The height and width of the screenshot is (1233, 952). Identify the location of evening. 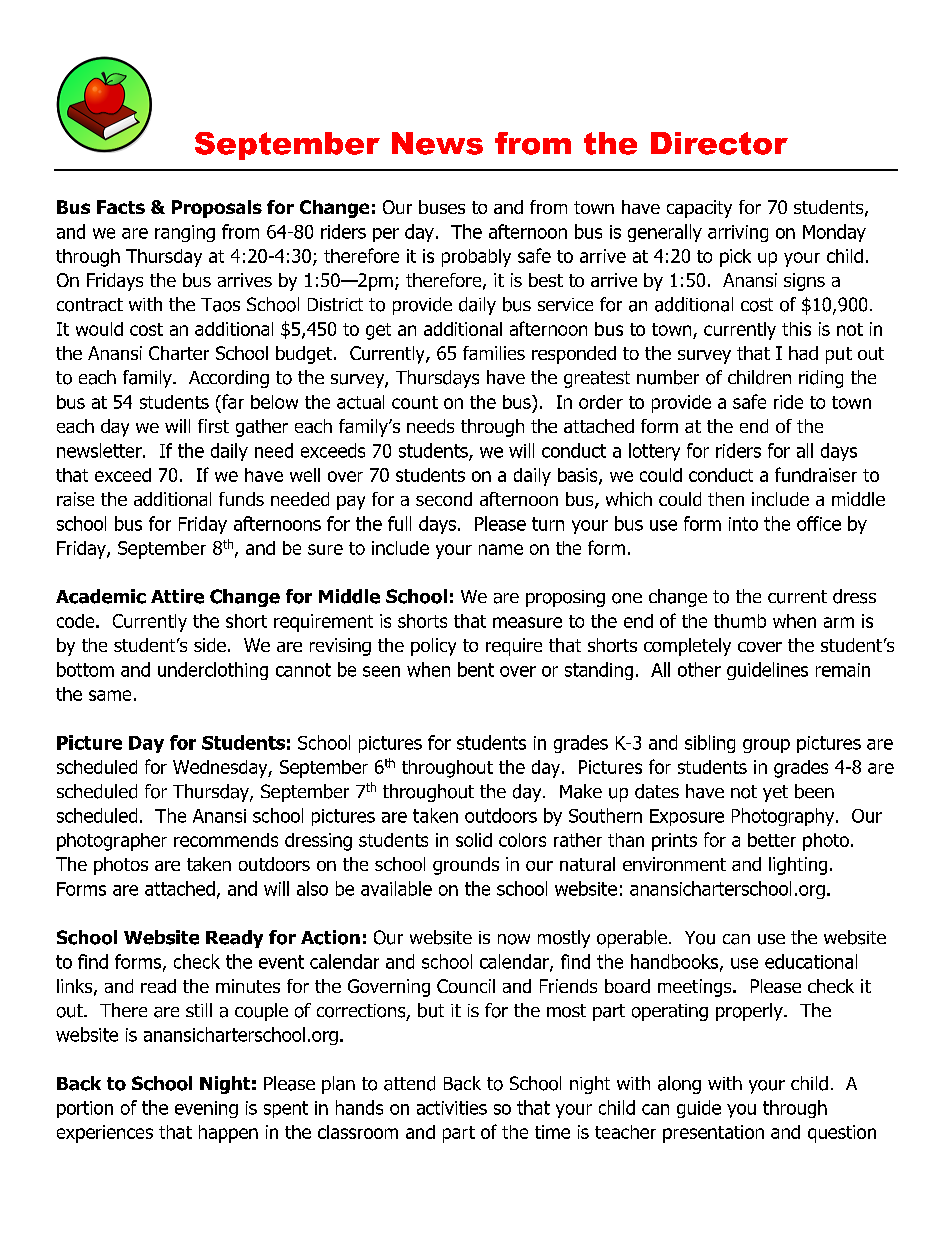
(206, 1109).
